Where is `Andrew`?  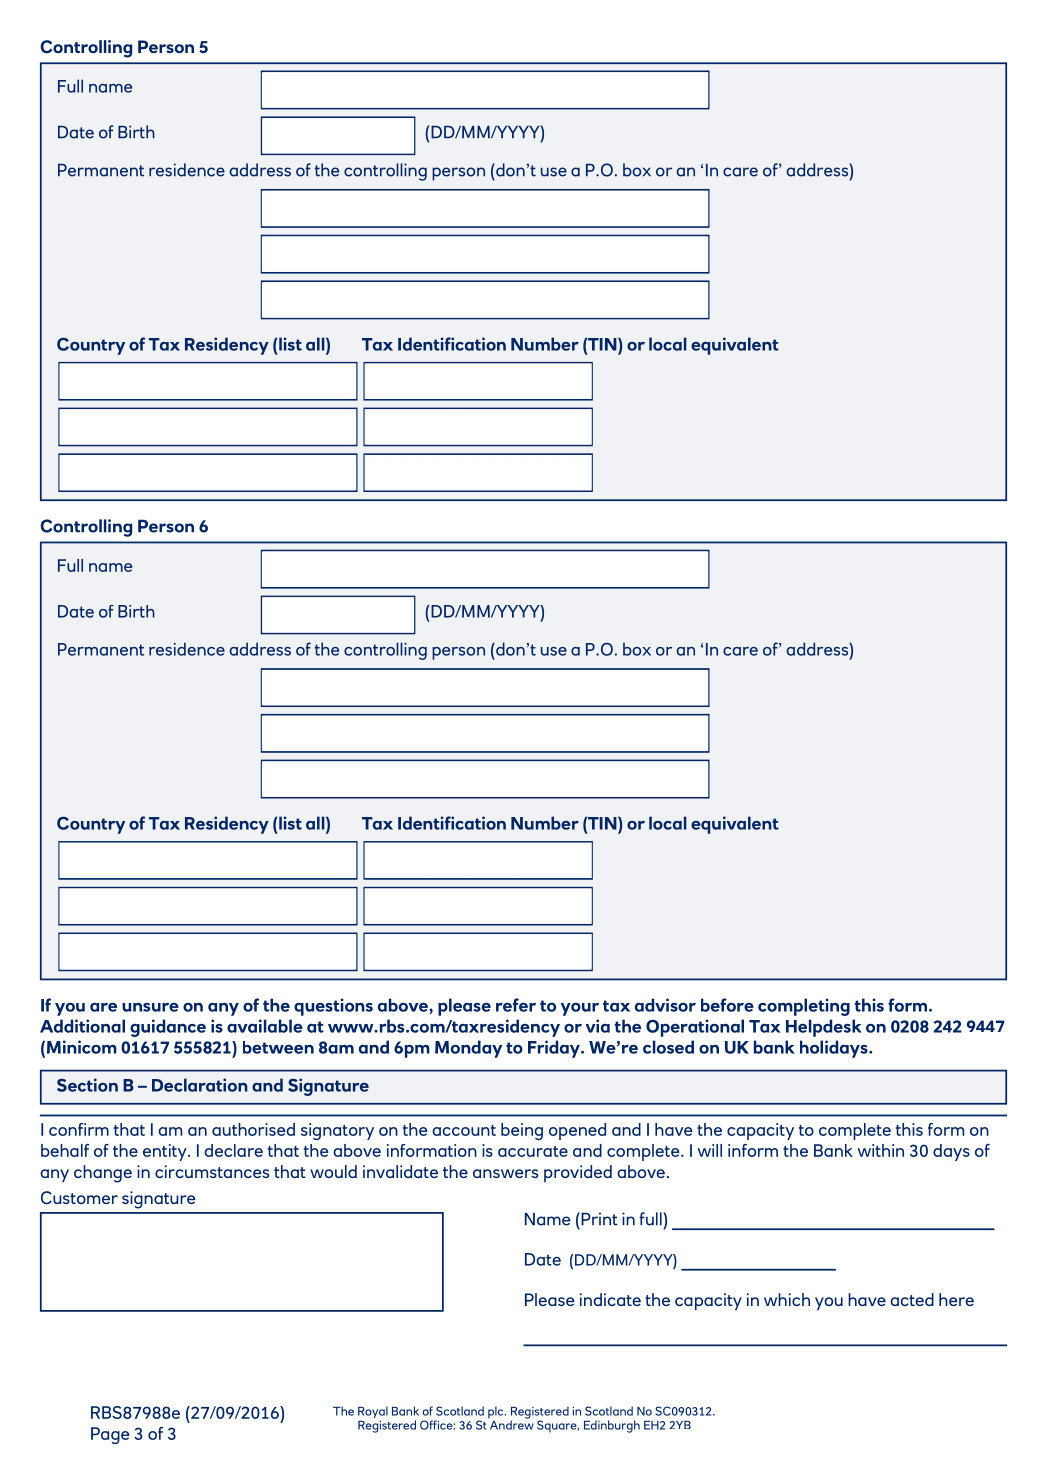
Andrew is located at coordinates (511, 1424).
